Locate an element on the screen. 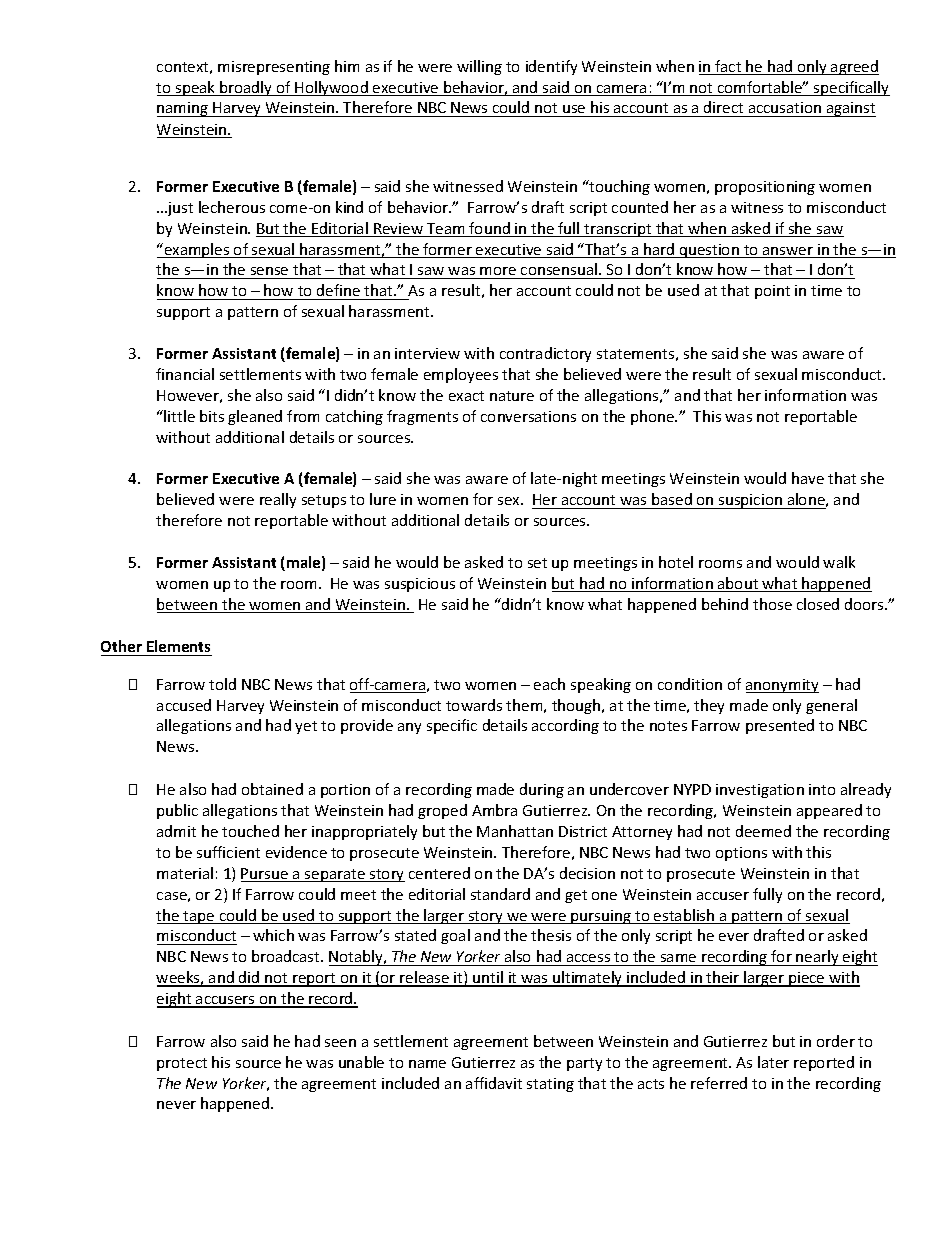  Elements is located at coordinates (178, 648).
